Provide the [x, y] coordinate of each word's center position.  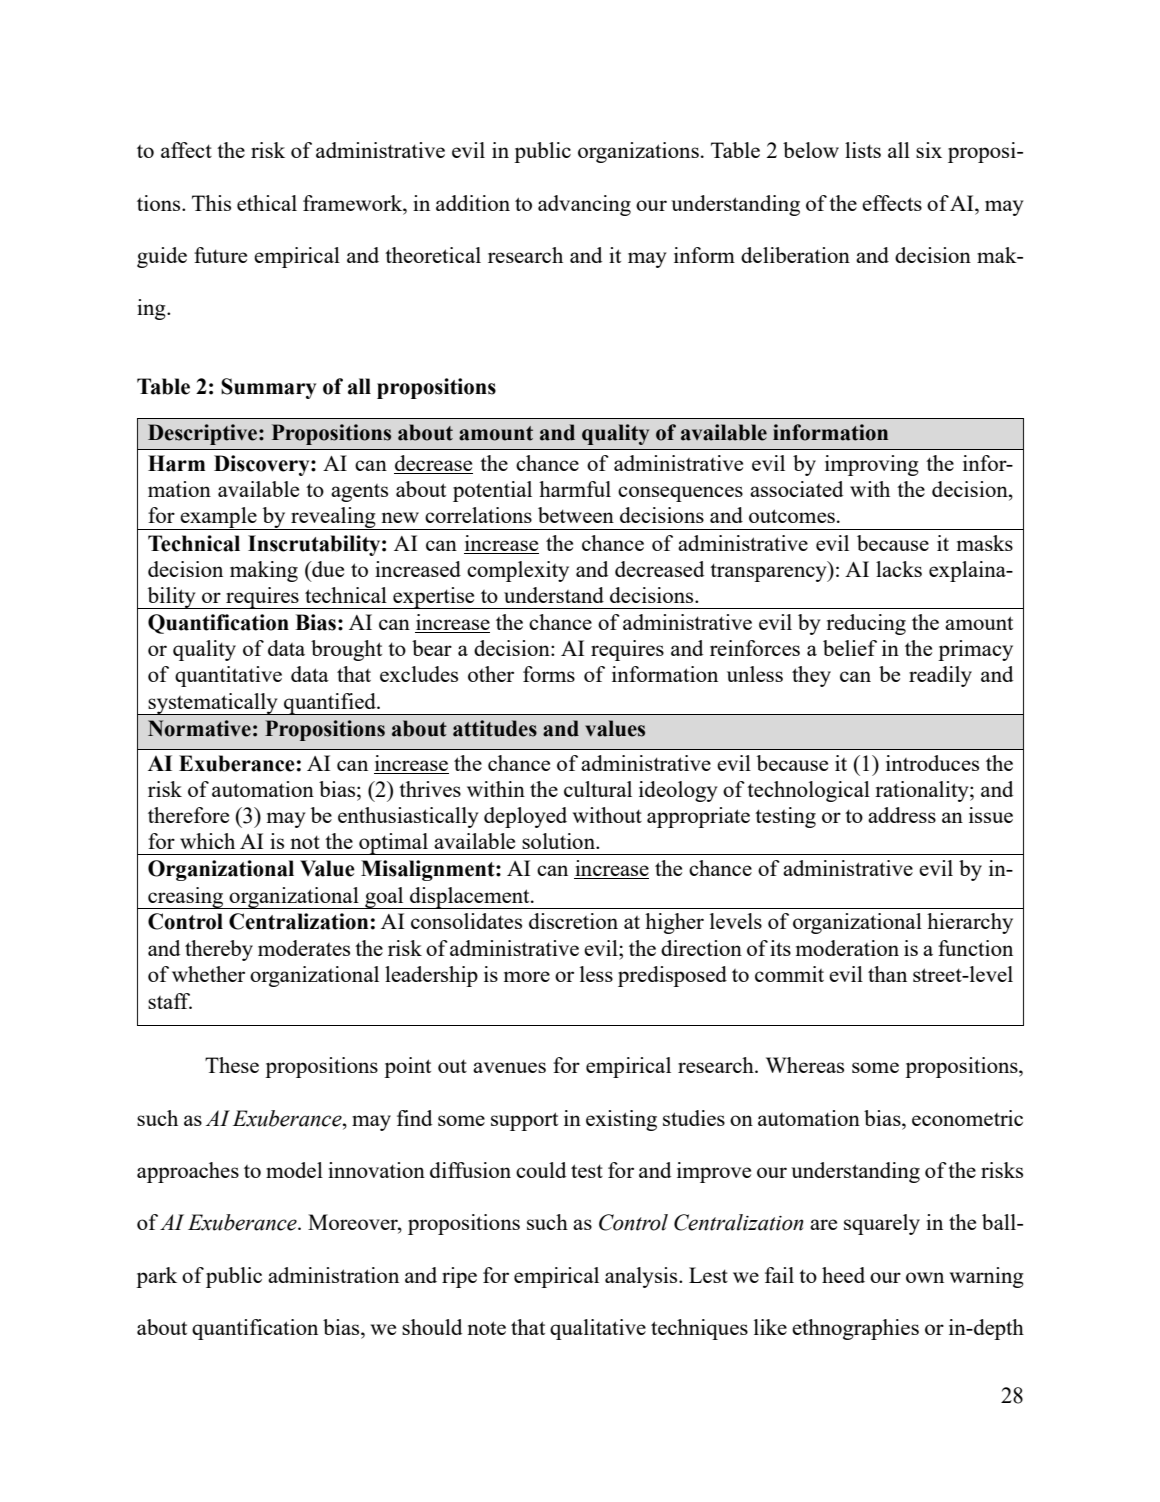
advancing [584, 205]
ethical [267, 203]
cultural [598, 789]
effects [892, 203]
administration [333, 1275]
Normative [199, 728]
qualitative [598, 1329]
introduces [932, 763]
